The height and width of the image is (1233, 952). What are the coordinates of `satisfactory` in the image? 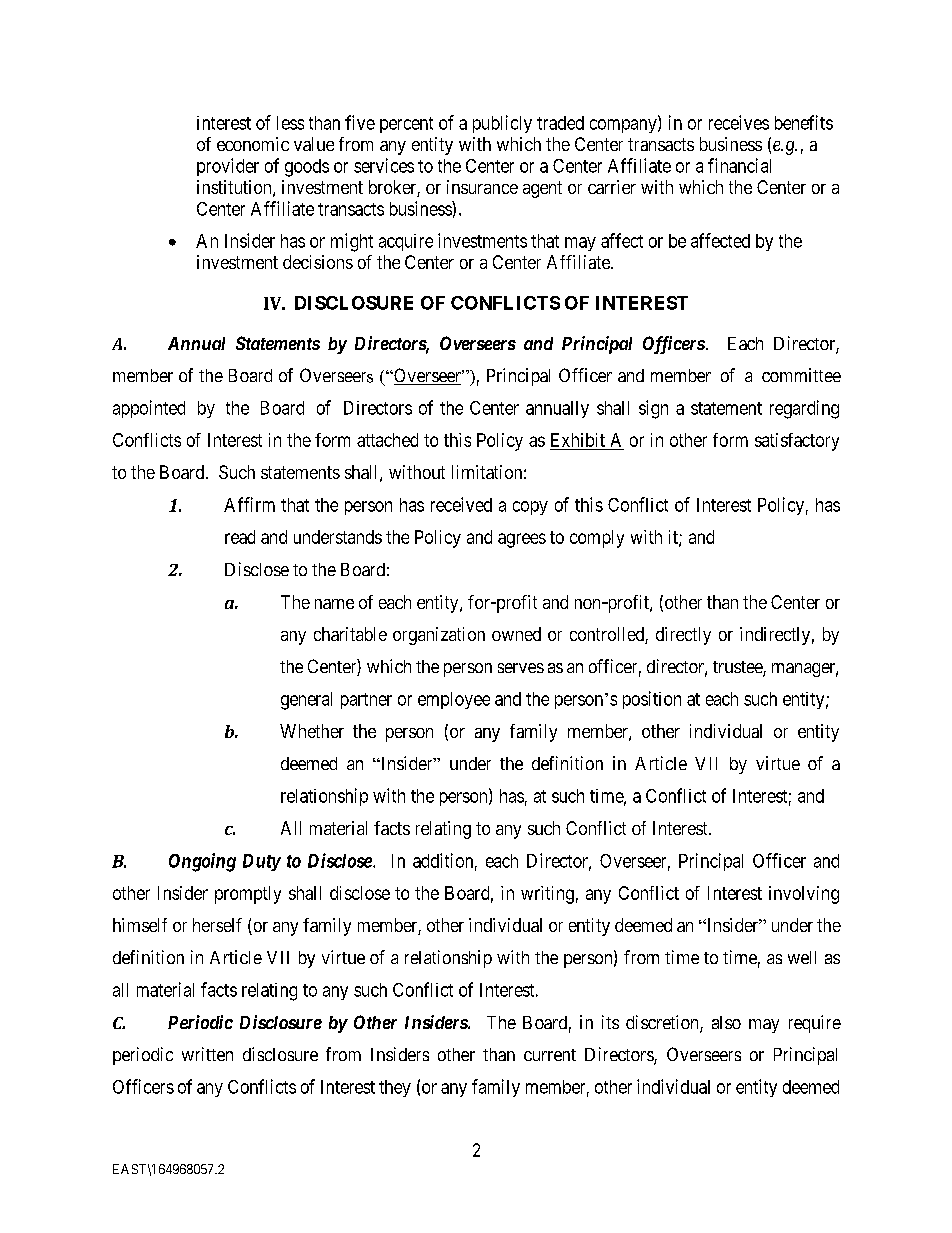 It's located at (797, 442).
